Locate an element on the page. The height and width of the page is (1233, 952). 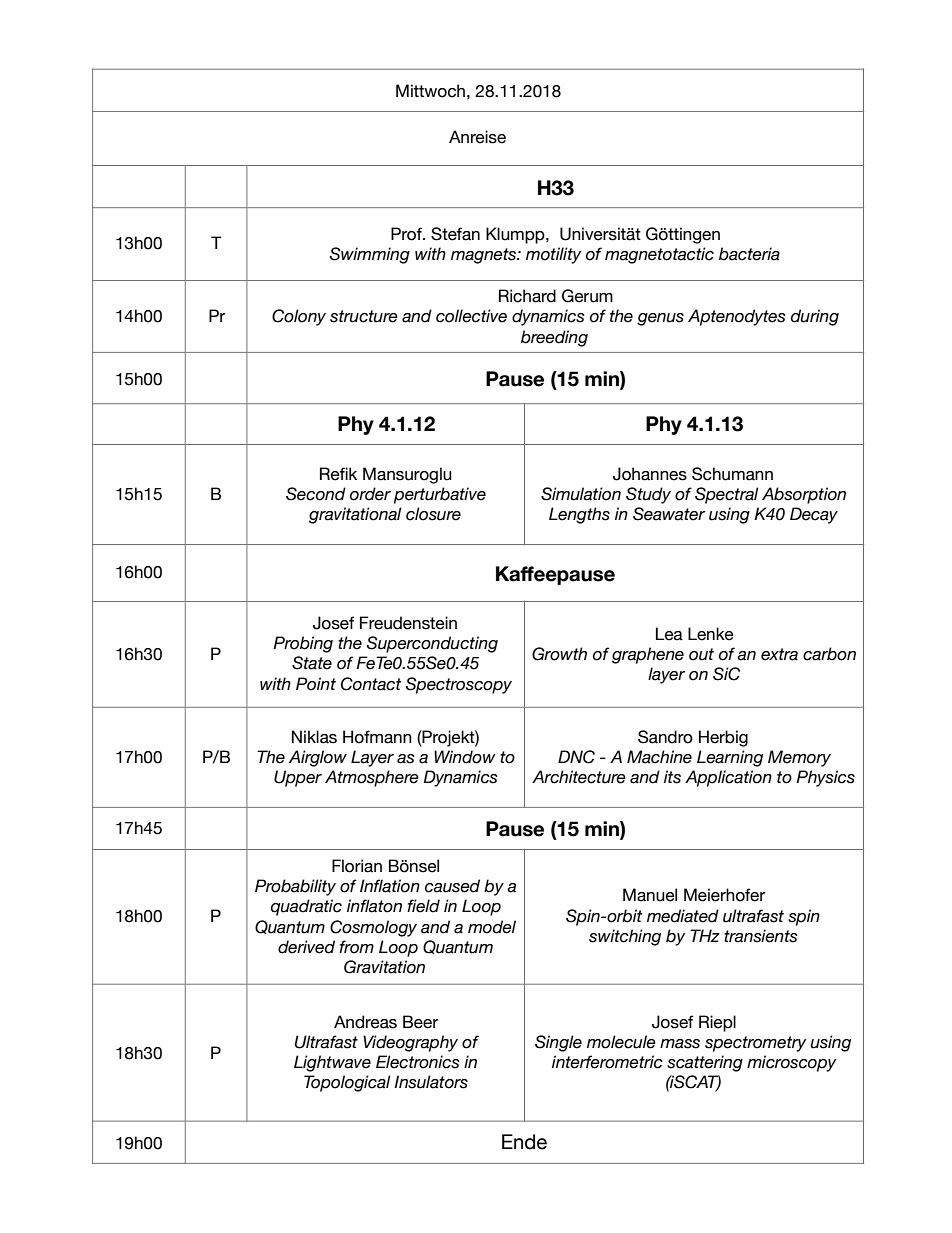
motility is located at coordinates (553, 255).
